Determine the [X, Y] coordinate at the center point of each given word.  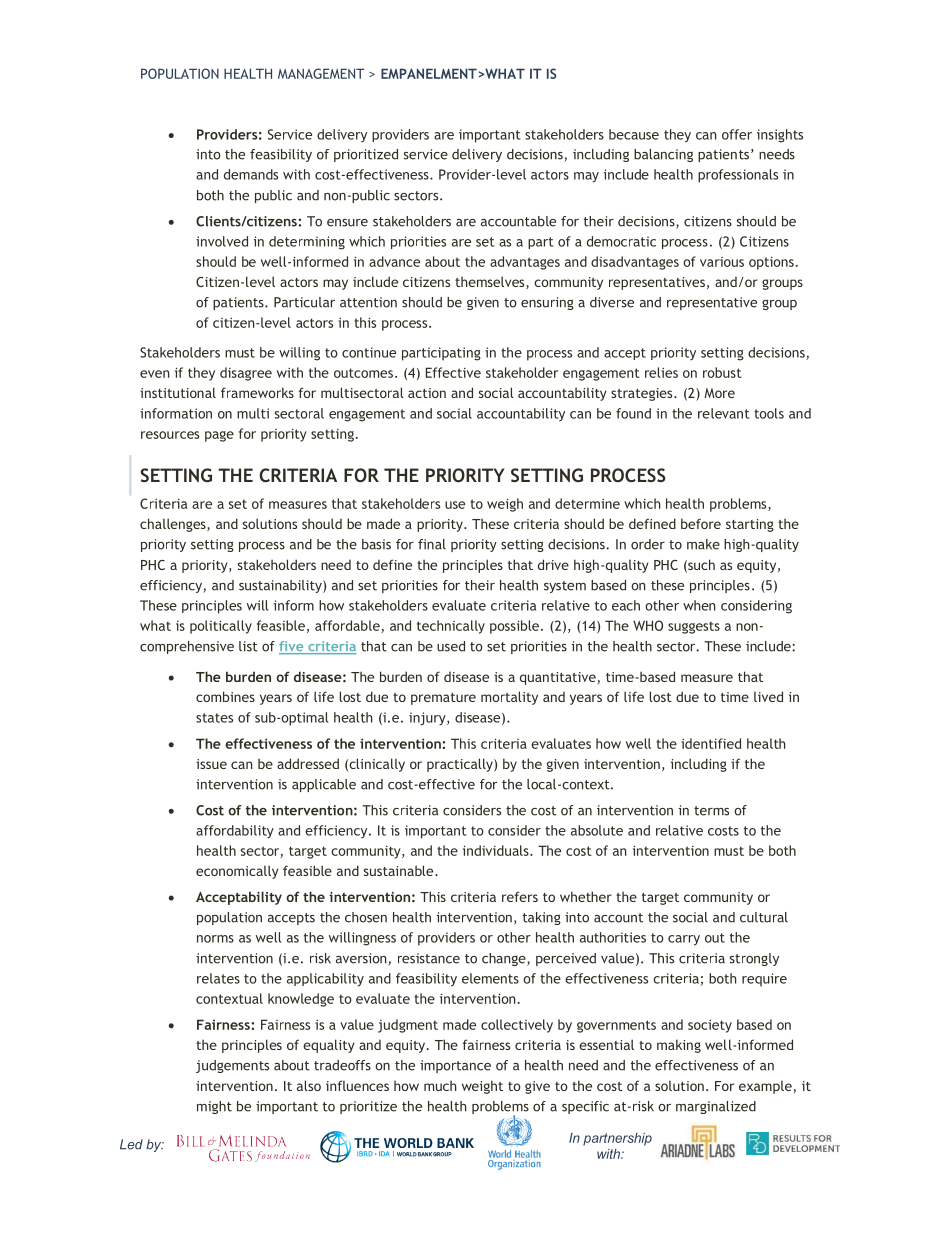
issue [211, 764]
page [219, 436]
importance [455, 1066]
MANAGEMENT [321, 73]
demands [251, 174]
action [427, 393]
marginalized [716, 1107]
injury [428, 719]
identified [711, 743]
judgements [232, 1066]
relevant [724, 413]
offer [737, 134]
